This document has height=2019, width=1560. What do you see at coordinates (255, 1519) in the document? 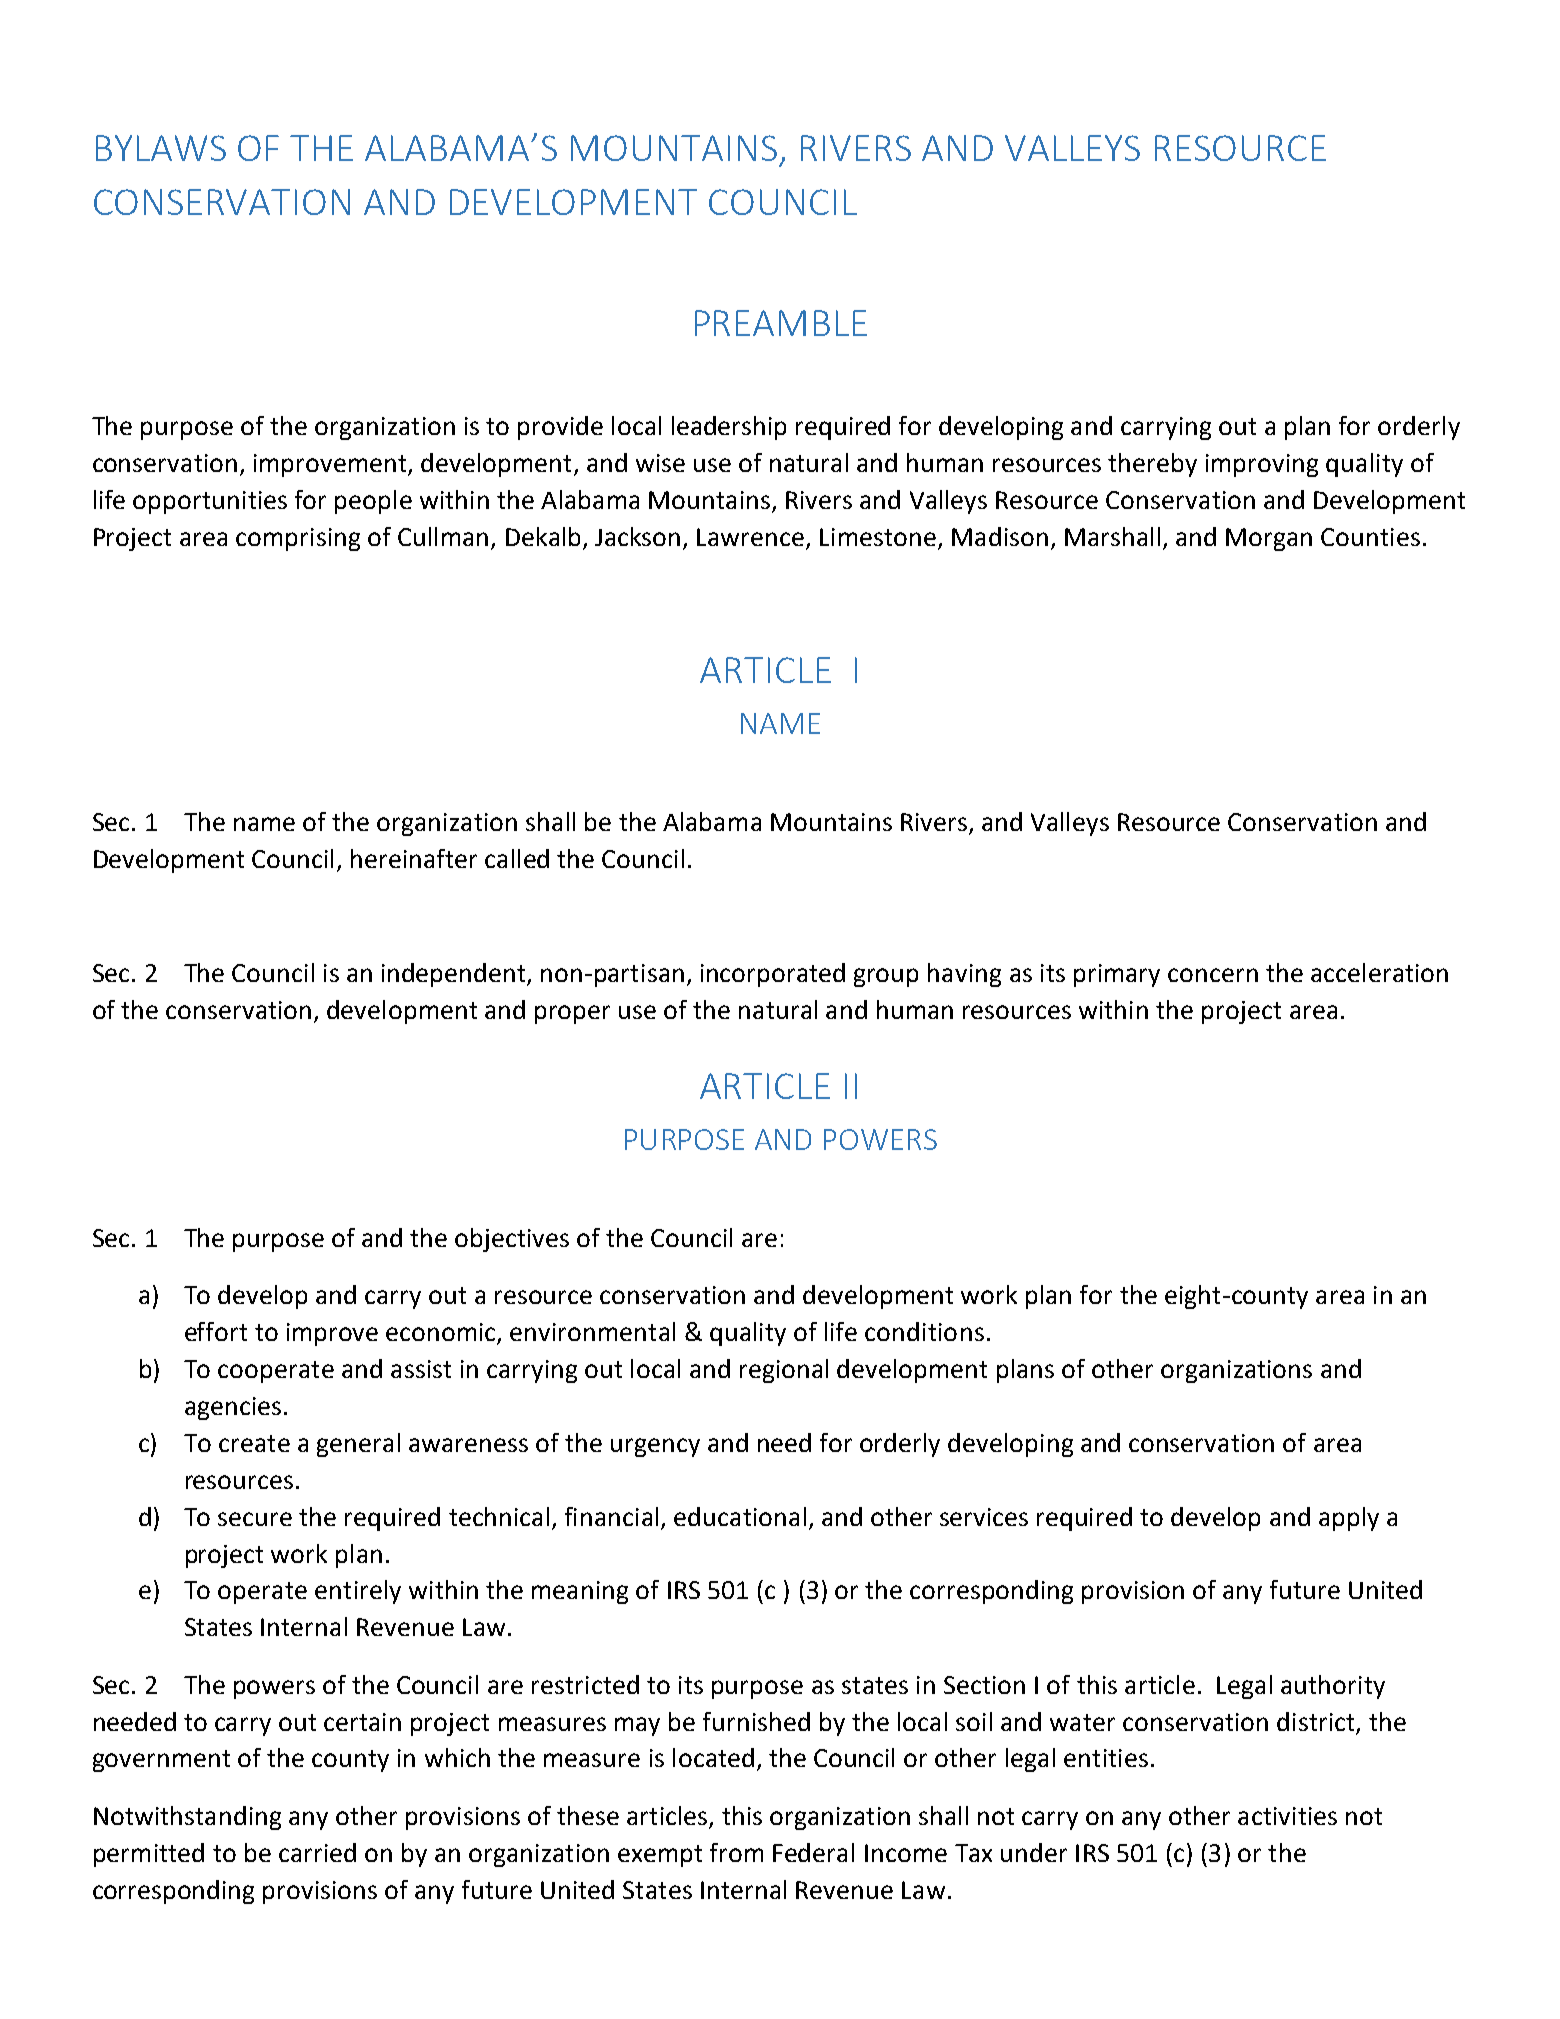
I see `secure` at bounding box center [255, 1519].
